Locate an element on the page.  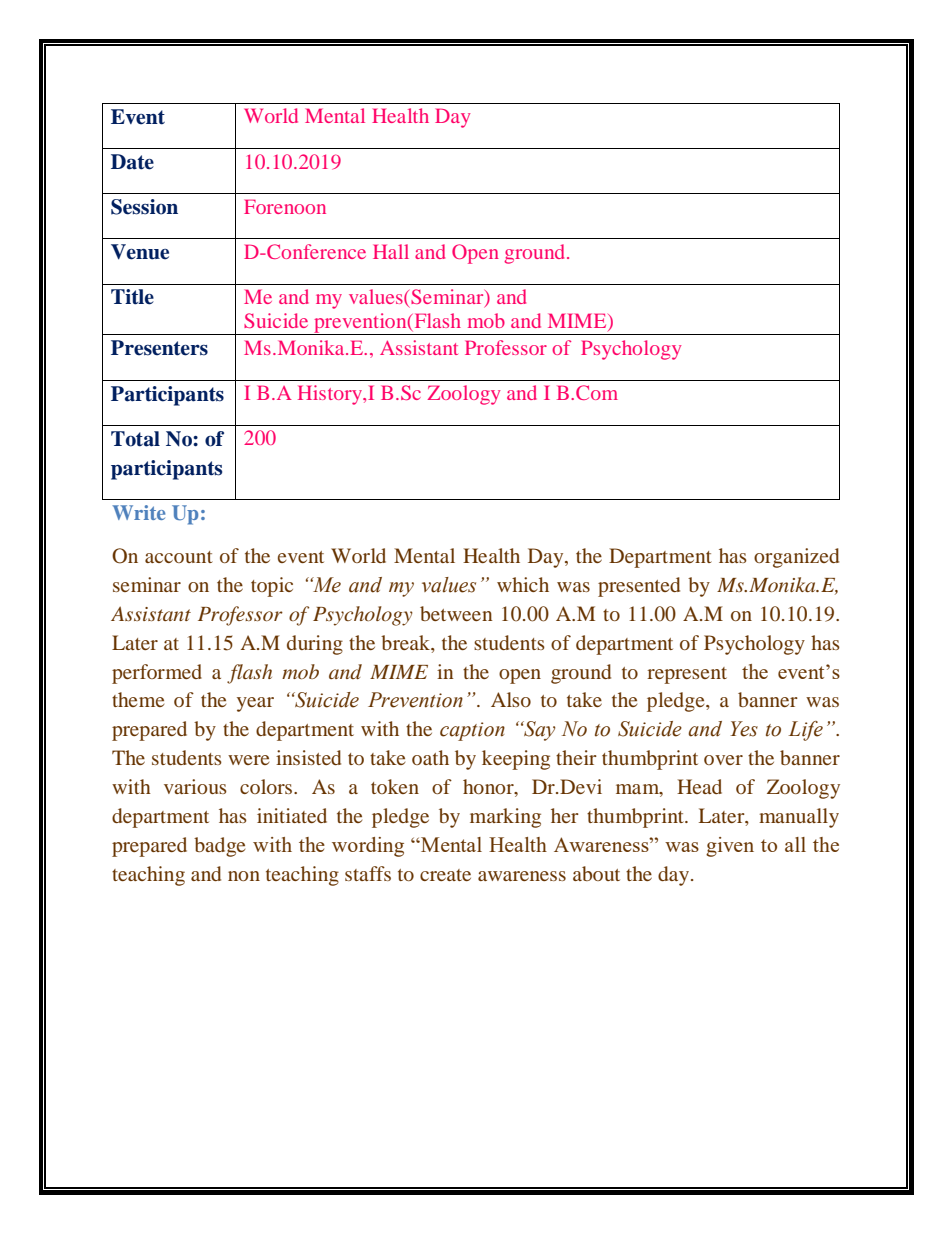
Session is located at coordinates (144, 207).
